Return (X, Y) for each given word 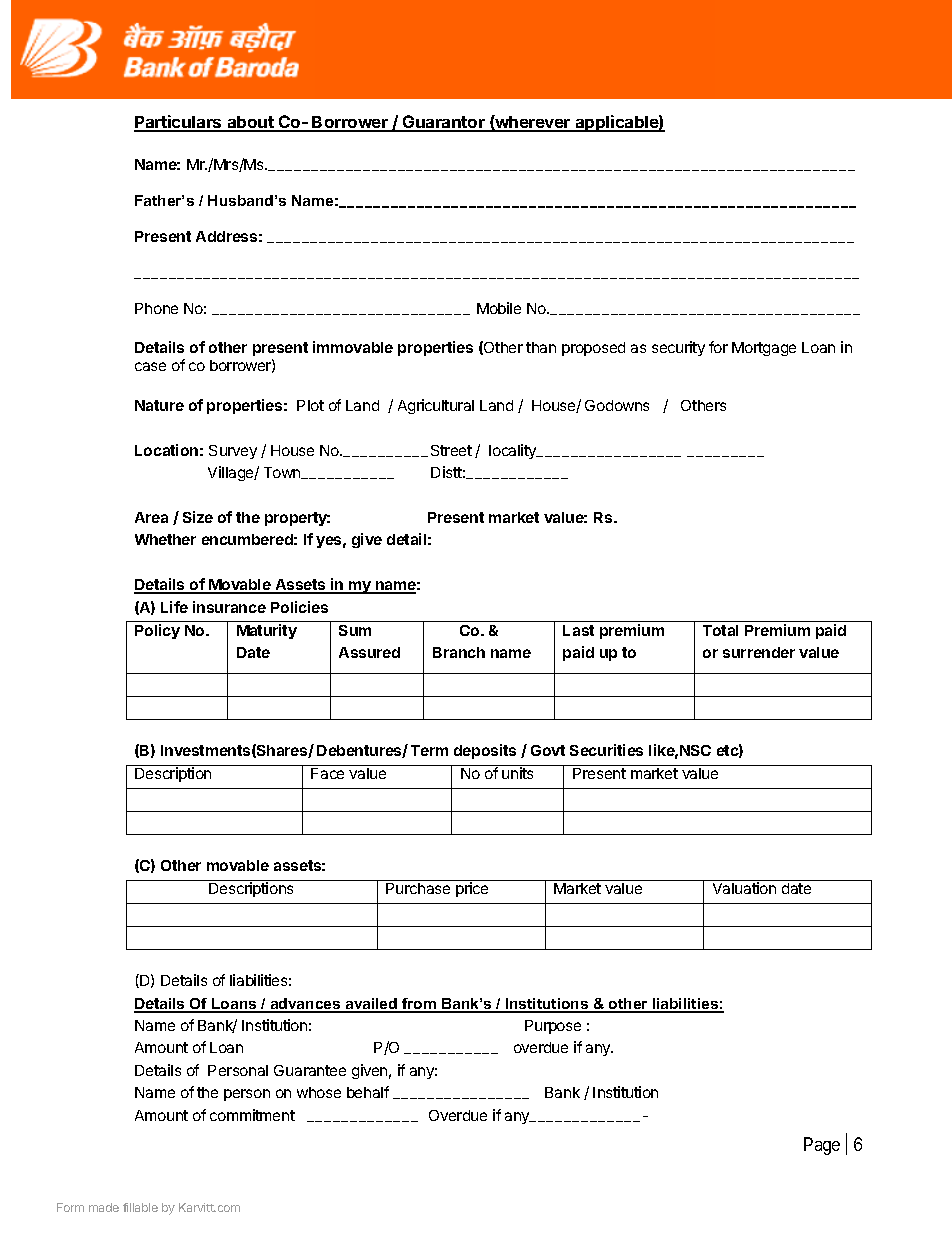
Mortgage (764, 349)
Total (720, 630)
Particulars (179, 123)
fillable (140, 1207)
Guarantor (443, 123)
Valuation (744, 888)
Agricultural (436, 406)
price (472, 889)
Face (327, 773)
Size (198, 517)
